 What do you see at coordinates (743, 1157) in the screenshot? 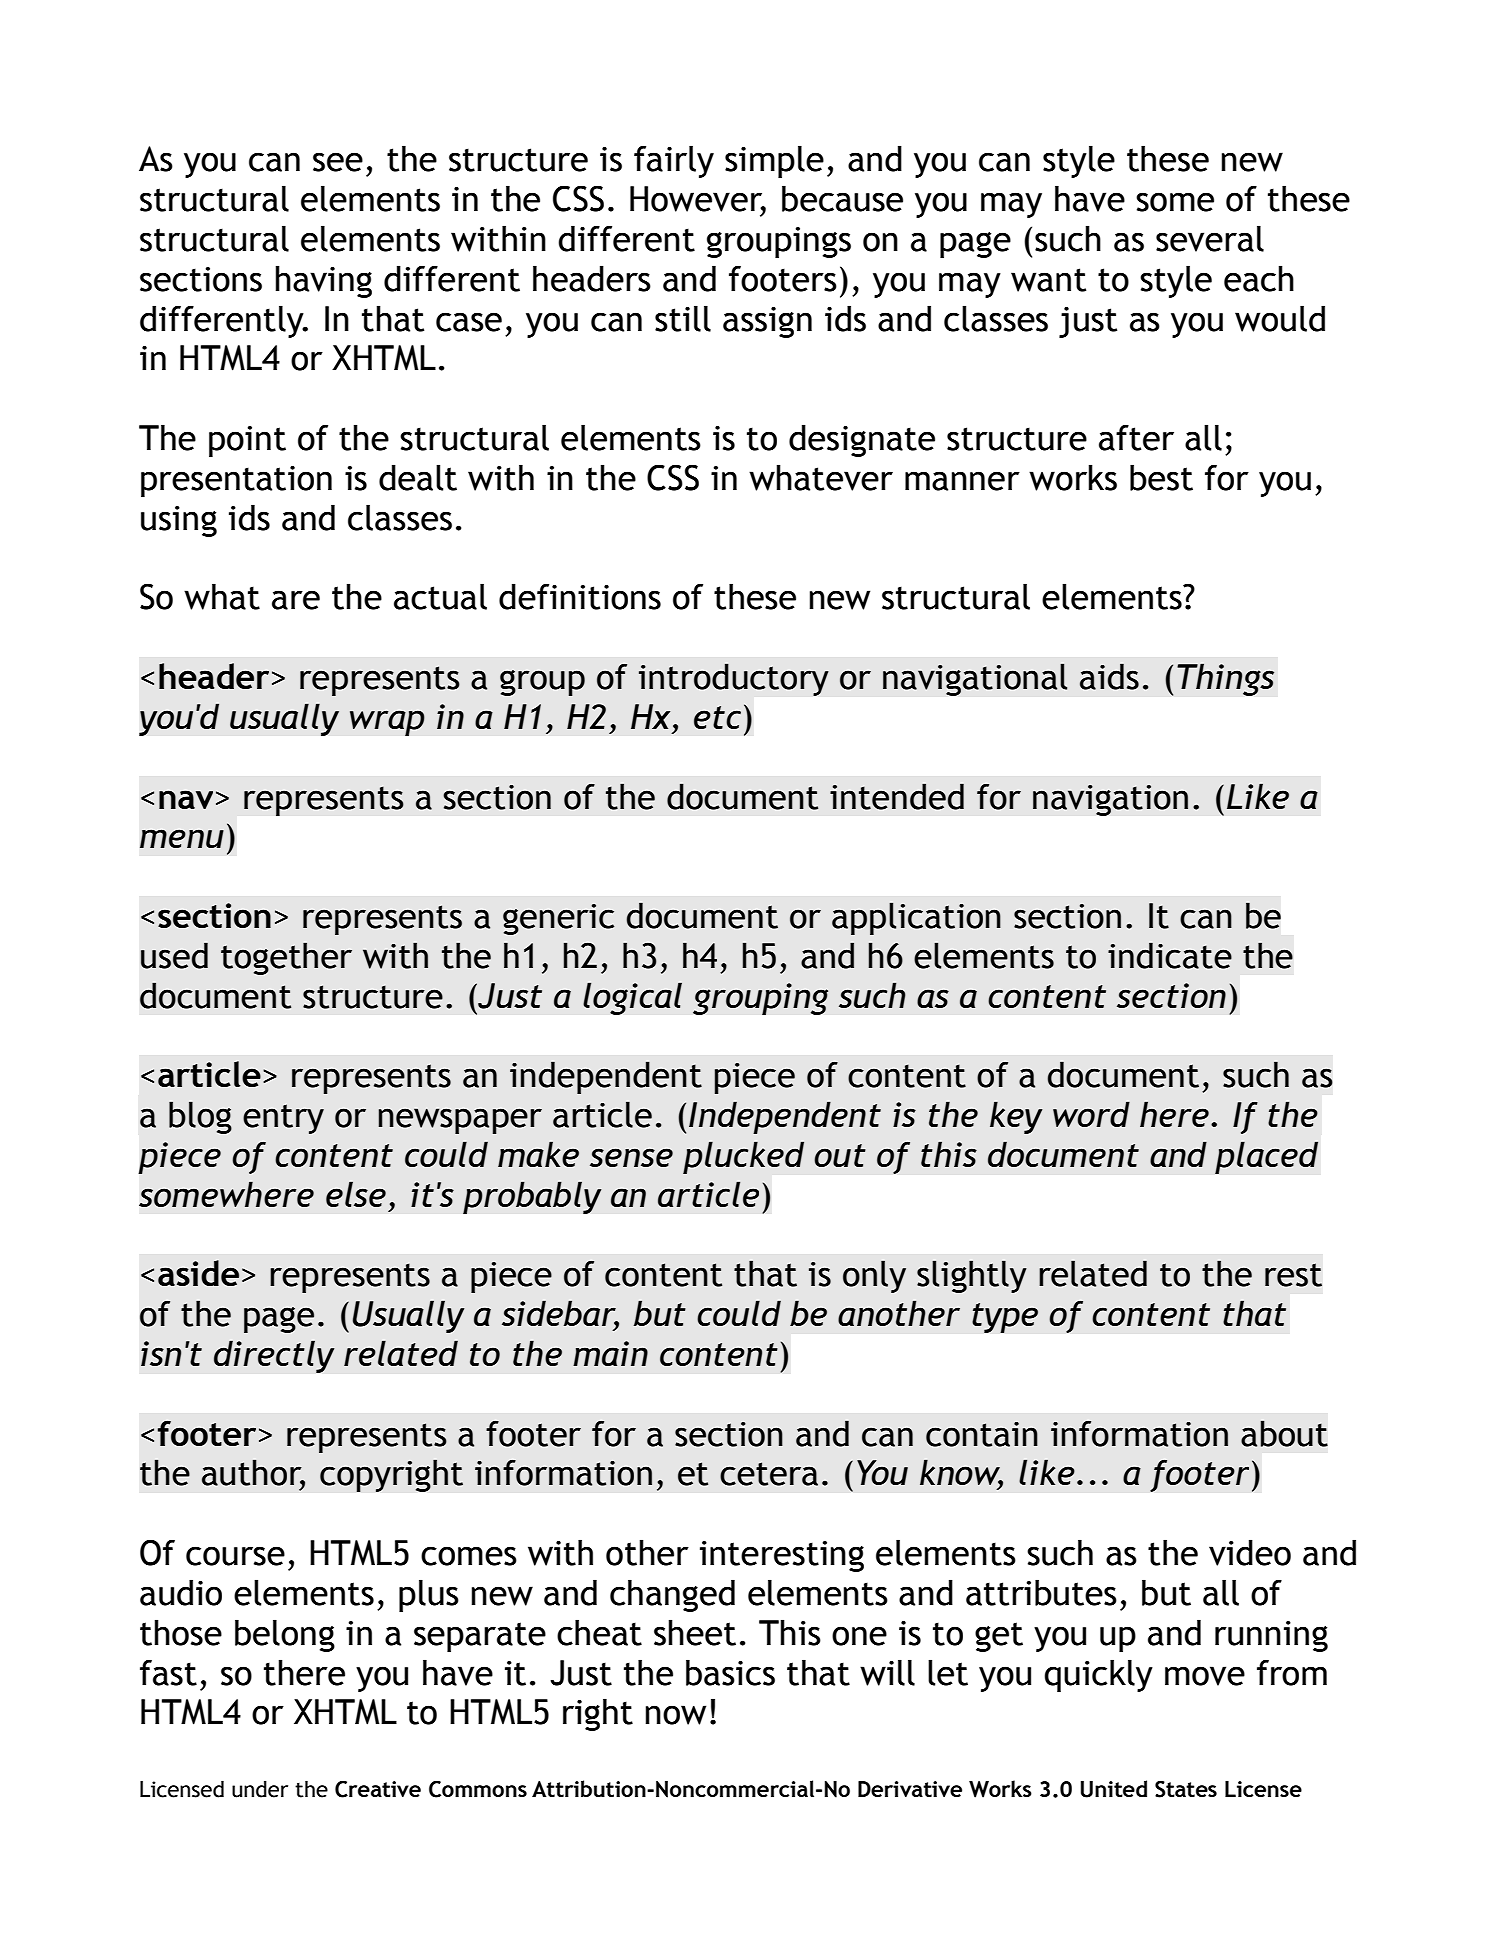
I see `plucked` at bounding box center [743, 1157].
